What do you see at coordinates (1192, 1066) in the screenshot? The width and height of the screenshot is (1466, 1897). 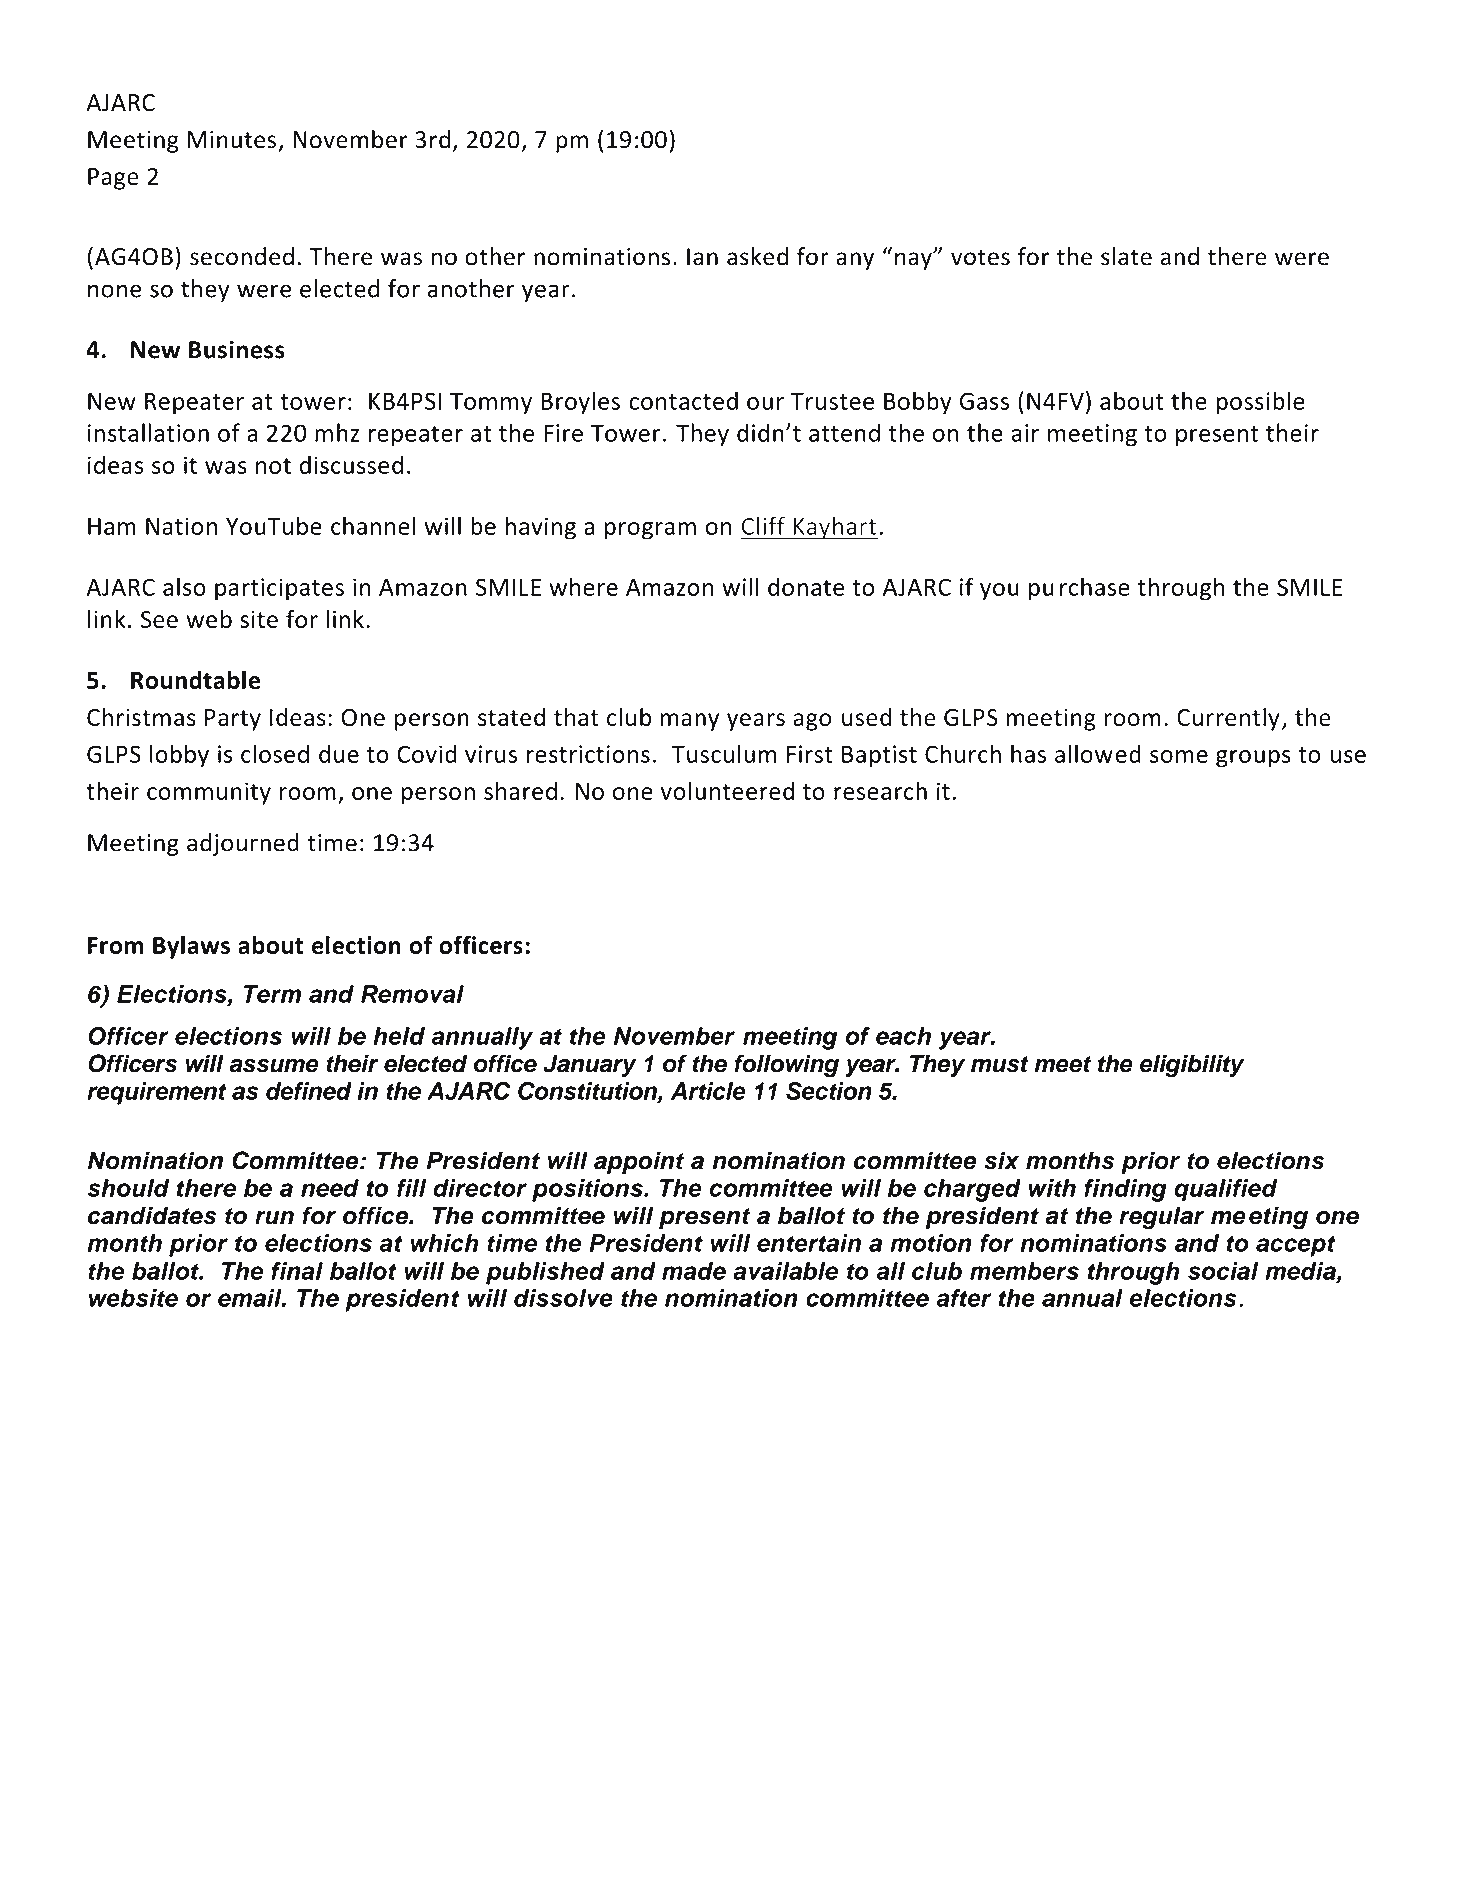 I see `eligibility` at bounding box center [1192, 1066].
